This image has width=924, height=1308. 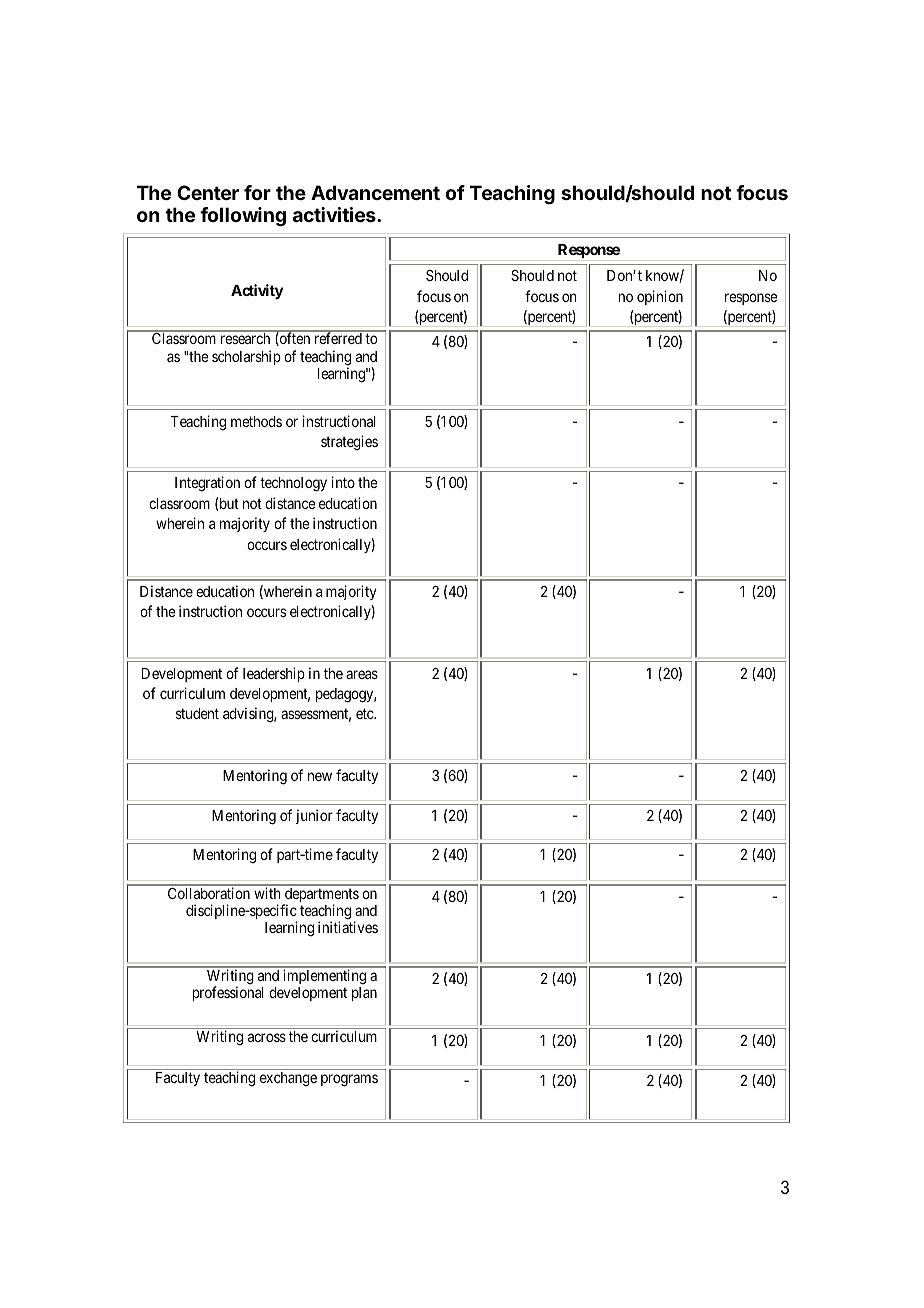 What do you see at coordinates (660, 297) in the image?
I see `opinion` at bounding box center [660, 297].
